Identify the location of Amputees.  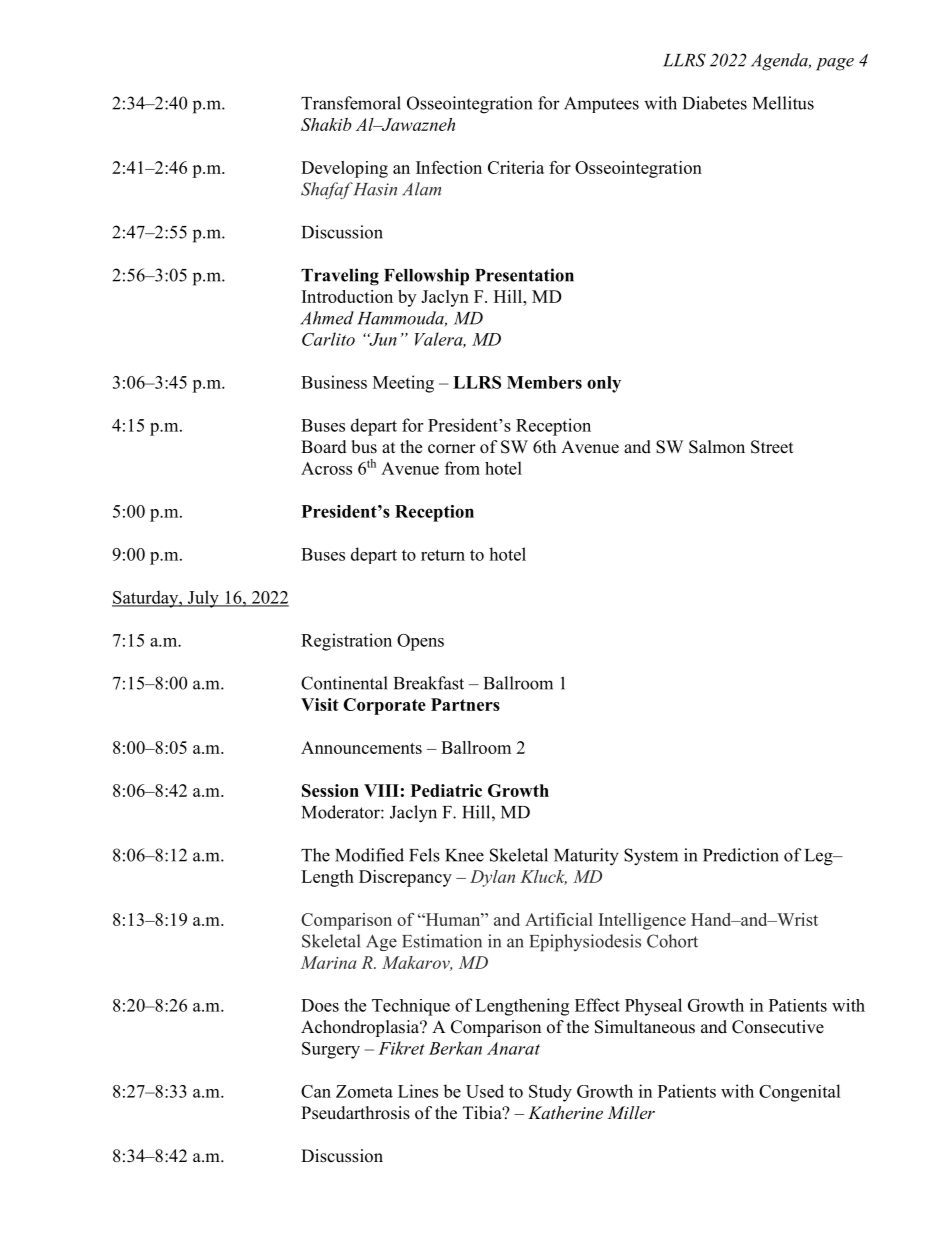
(601, 104).
